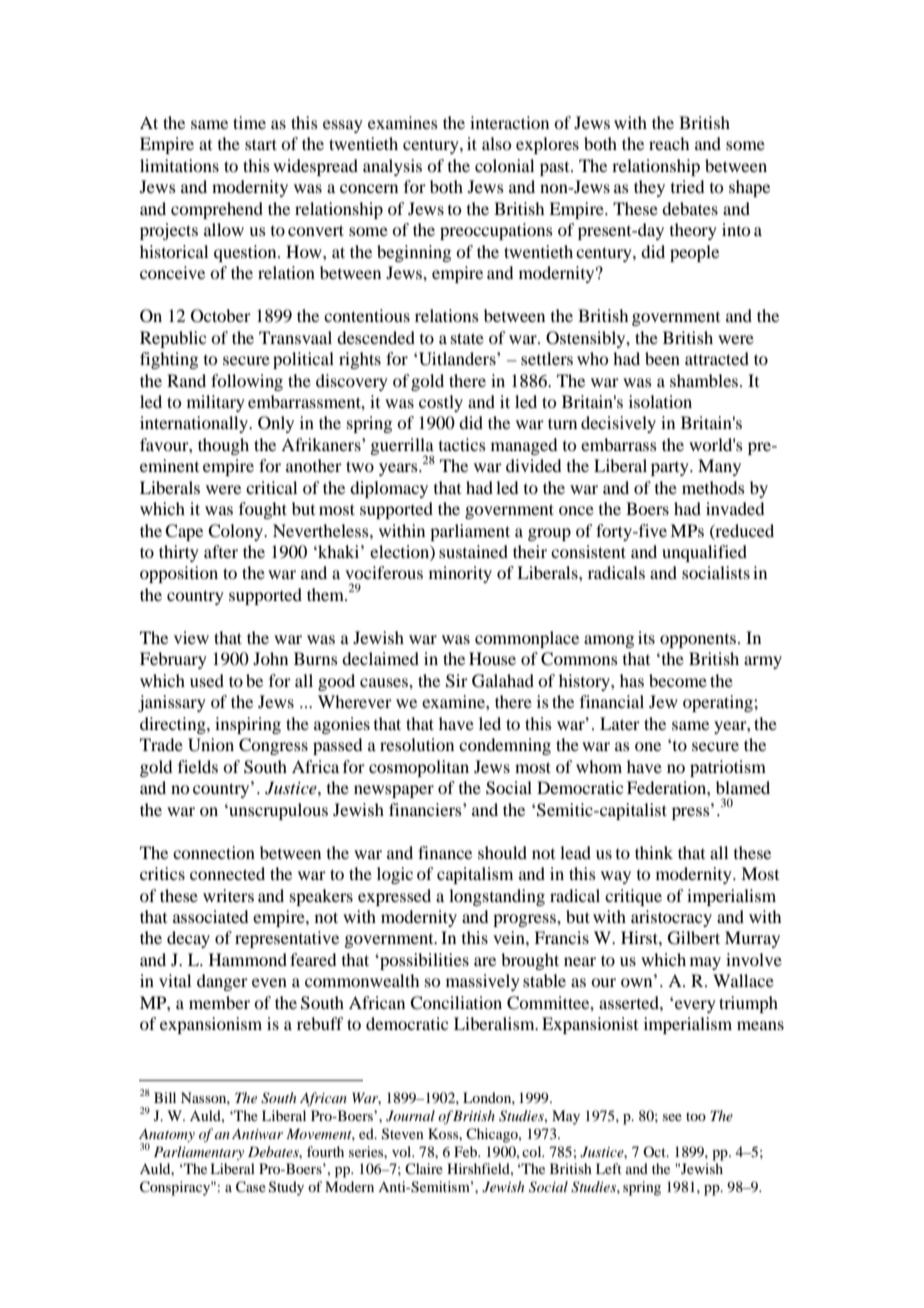 The image size is (924, 1308). What do you see at coordinates (669, 143) in the document?
I see `reach` at bounding box center [669, 143].
